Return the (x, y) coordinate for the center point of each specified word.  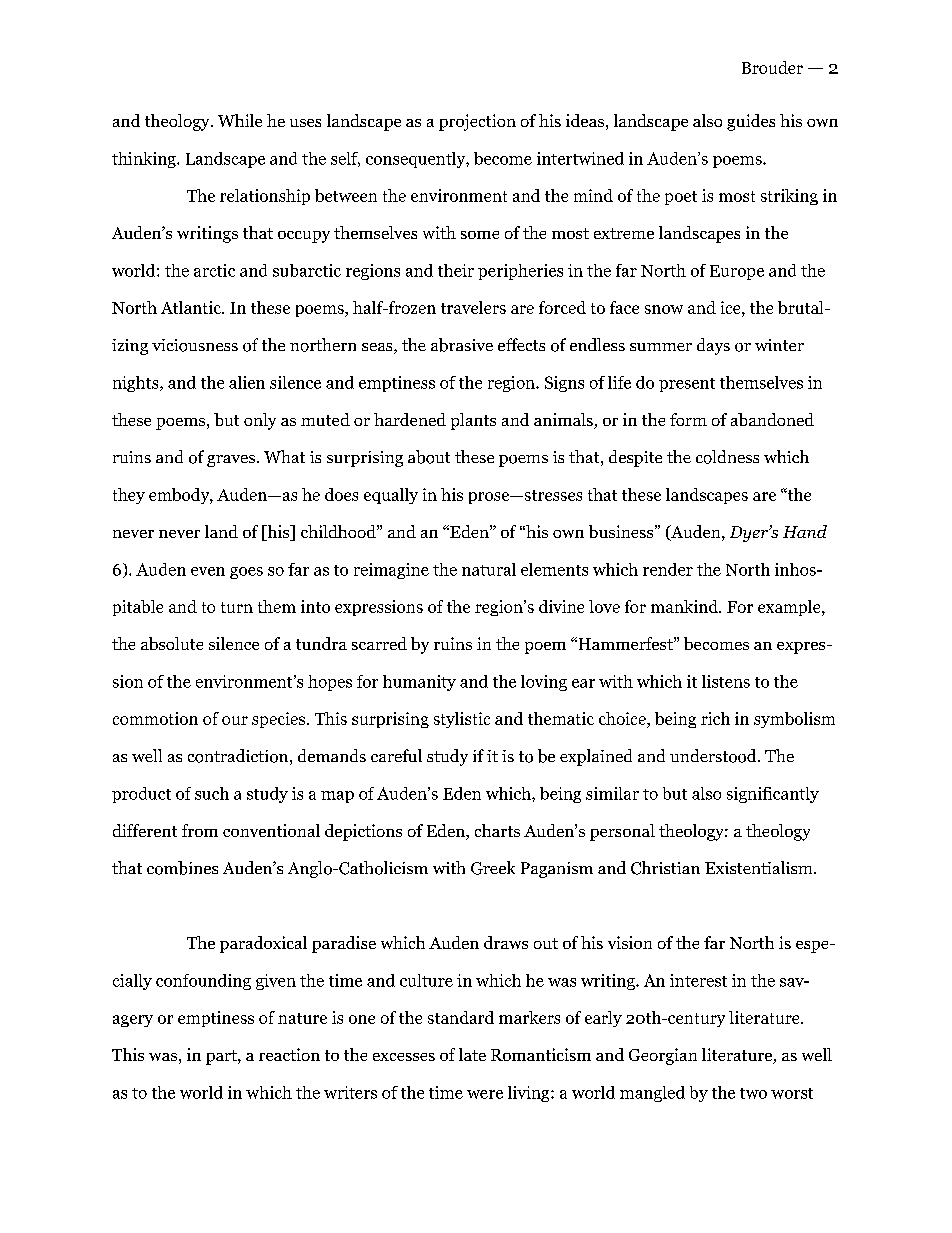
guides (751, 122)
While (240, 120)
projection (477, 122)
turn (237, 607)
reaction (289, 1054)
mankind (685, 606)
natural (489, 569)
